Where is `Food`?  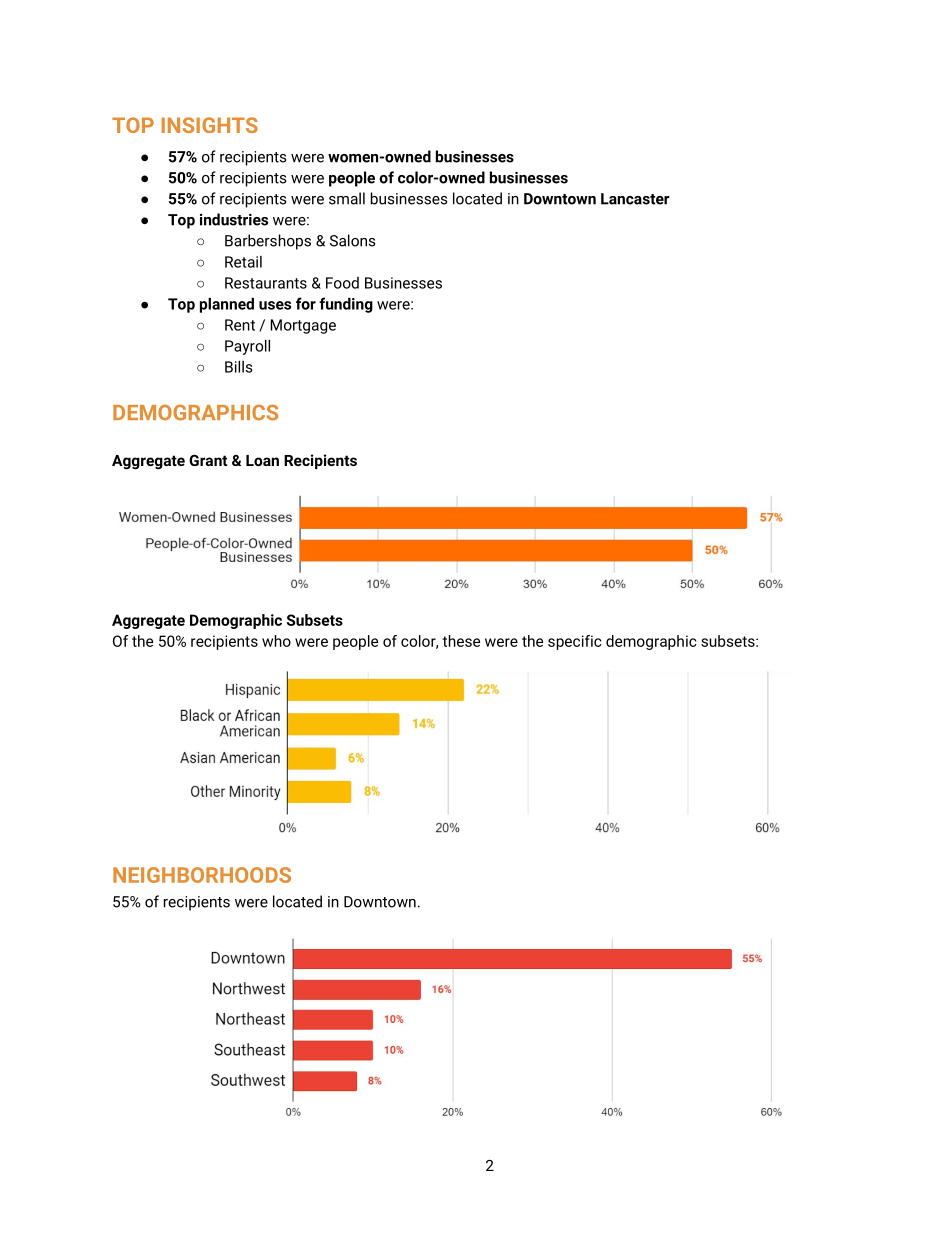
Food is located at coordinates (342, 283).
